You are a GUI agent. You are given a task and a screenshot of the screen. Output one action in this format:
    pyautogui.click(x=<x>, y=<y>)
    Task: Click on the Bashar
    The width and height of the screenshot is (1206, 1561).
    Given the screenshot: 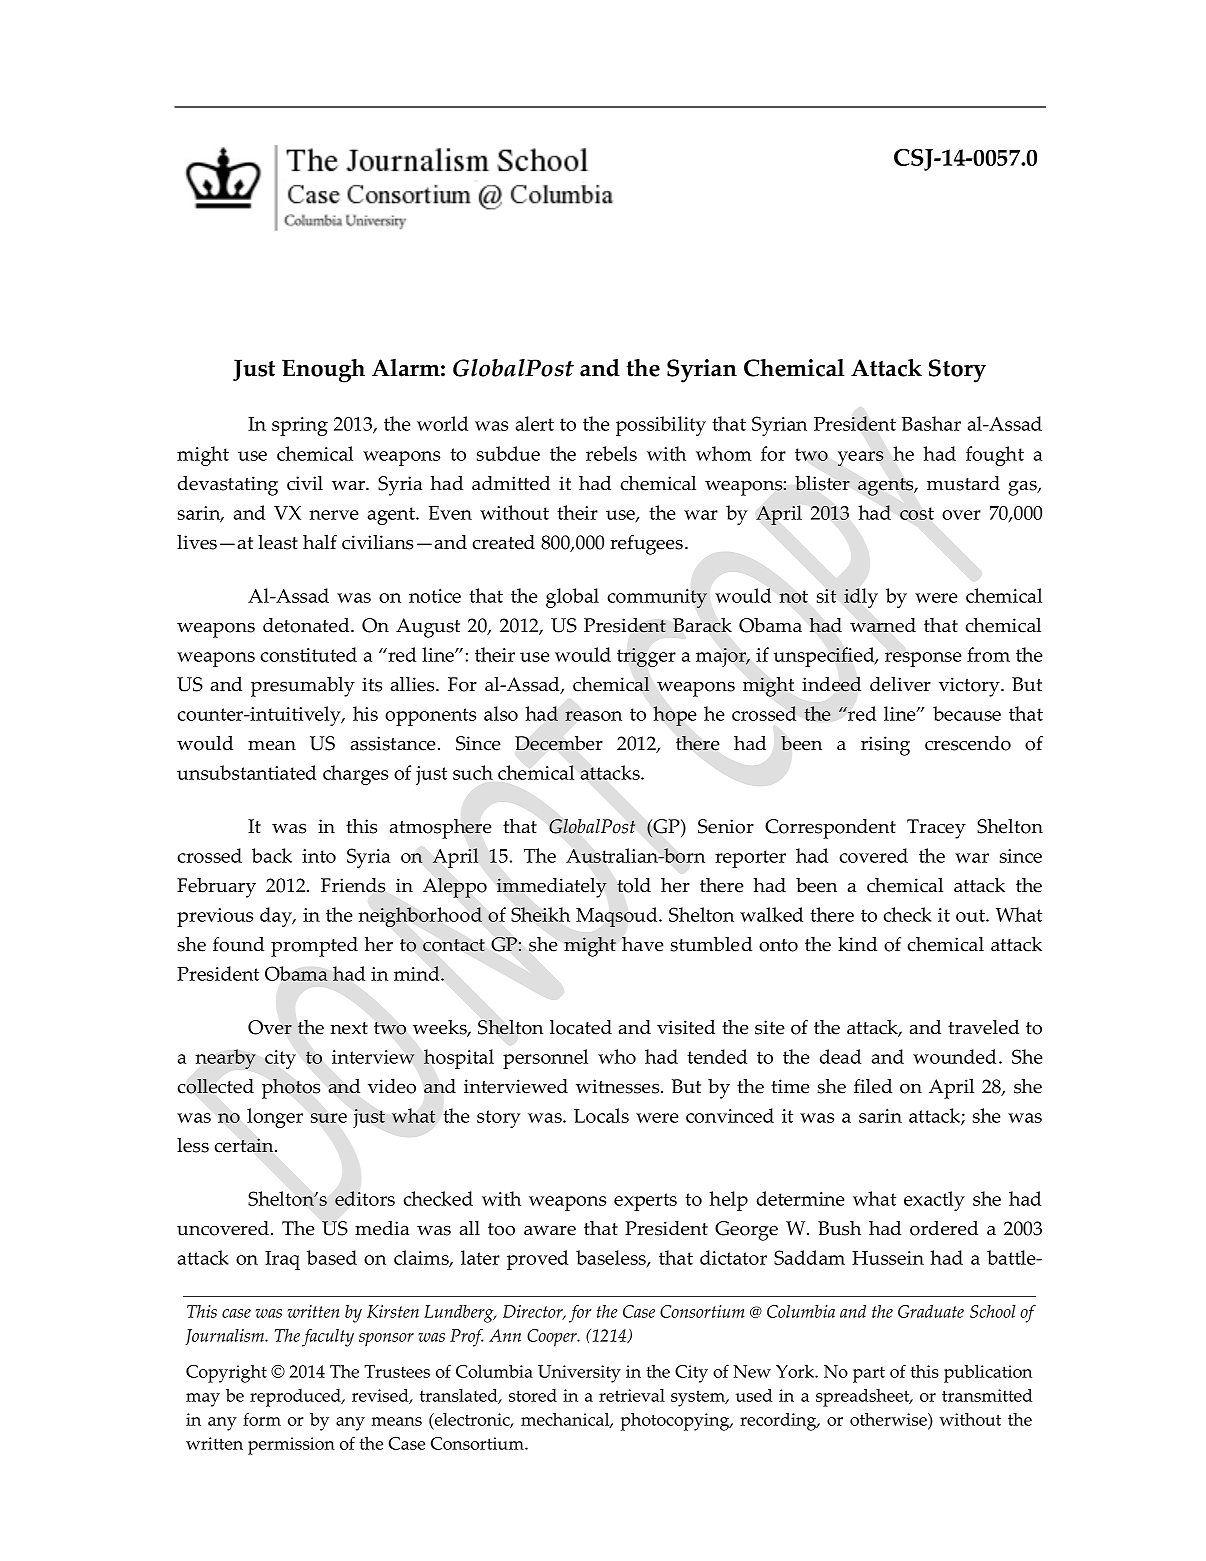 What is the action you would take?
    pyautogui.click(x=931, y=423)
